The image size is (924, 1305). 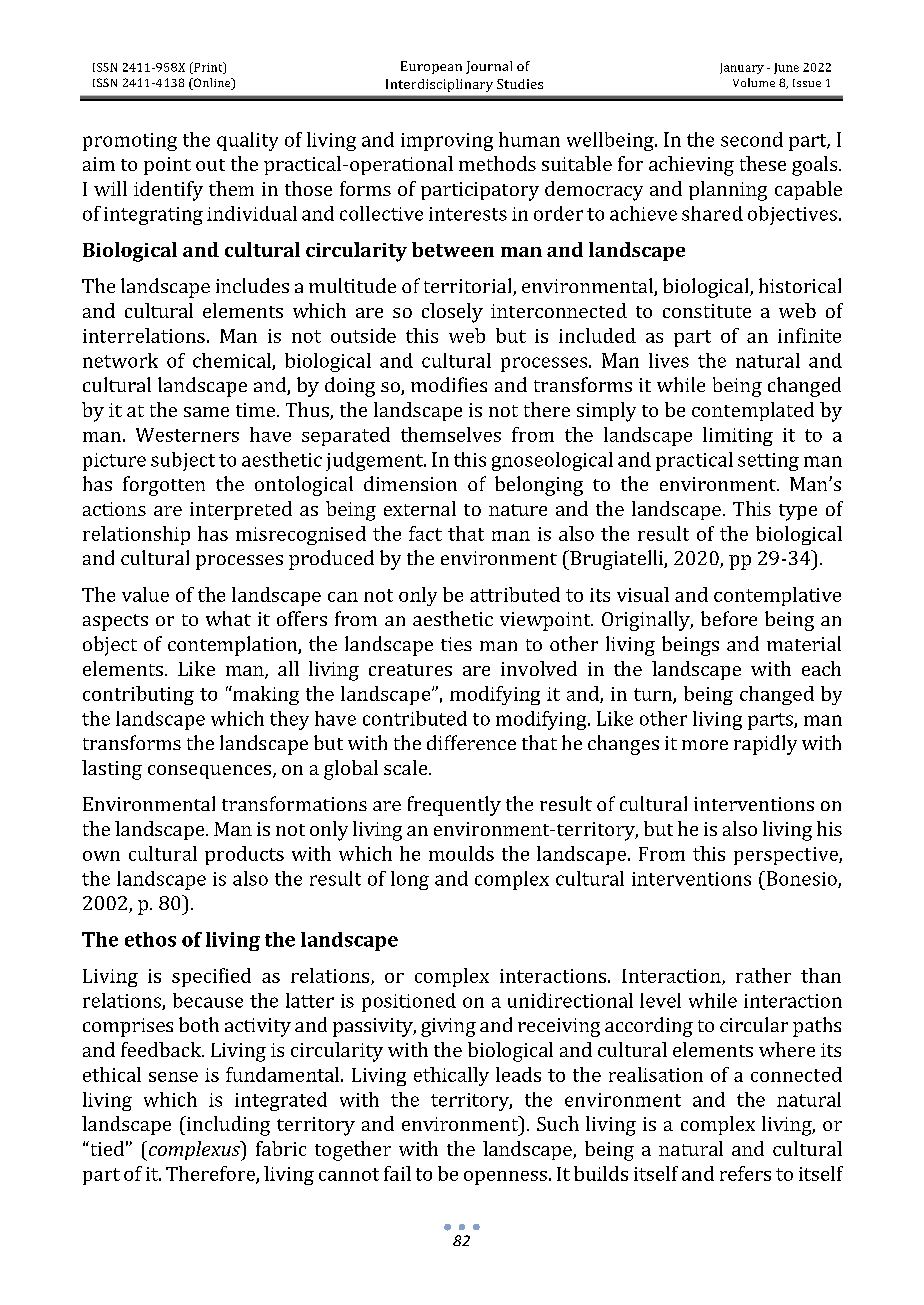 What do you see at coordinates (745, 1173) in the document?
I see `refers` at bounding box center [745, 1173].
